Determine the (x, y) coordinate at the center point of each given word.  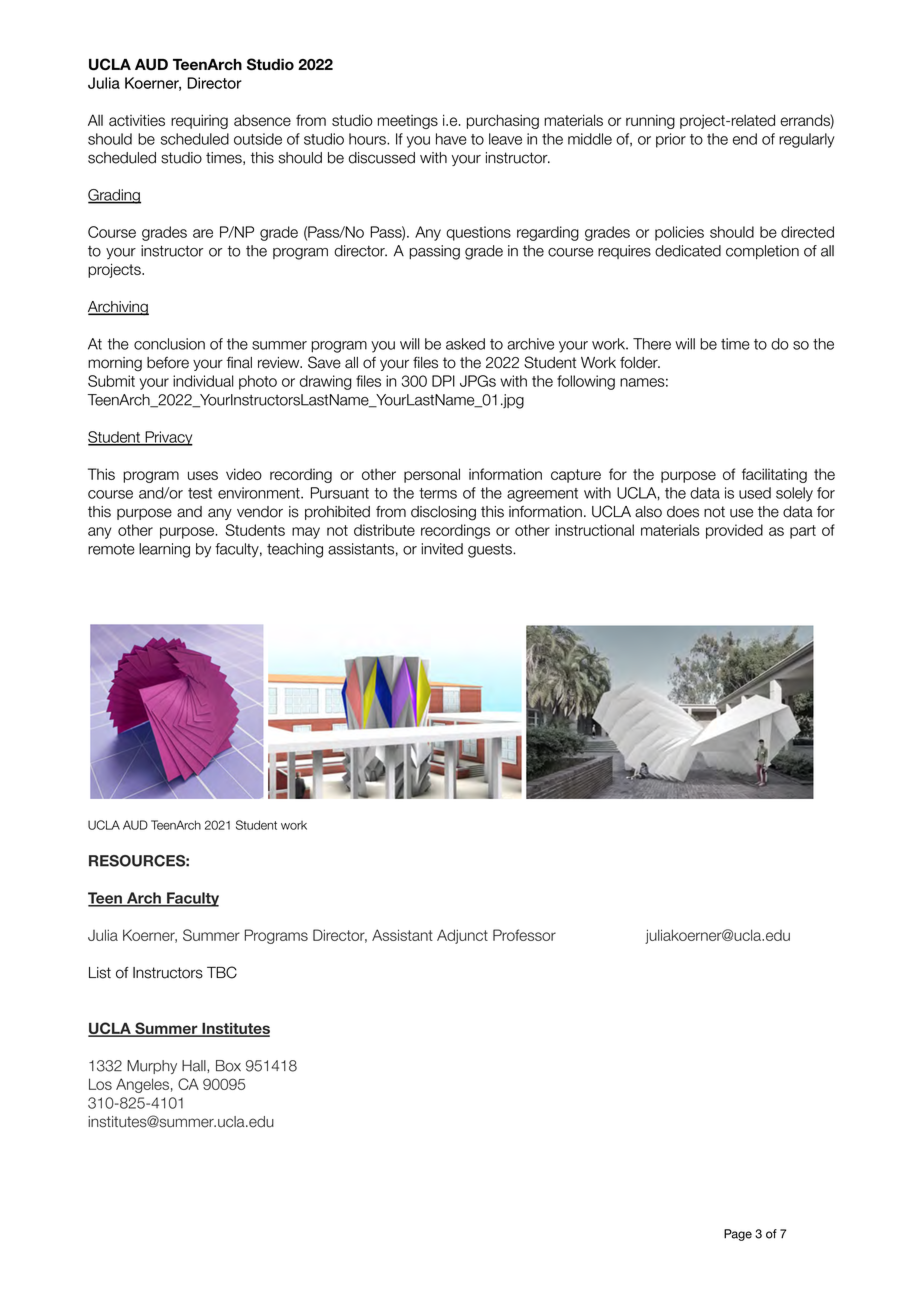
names (642, 382)
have (451, 139)
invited (442, 549)
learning (164, 550)
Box (228, 1066)
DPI (443, 381)
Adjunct (462, 936)
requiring (199, 121)
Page (738, 1235)
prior (671, 140)
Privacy (168, 438)
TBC (222, 972)
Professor (524, 935)
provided (734, 531)
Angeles (142, 1085)
